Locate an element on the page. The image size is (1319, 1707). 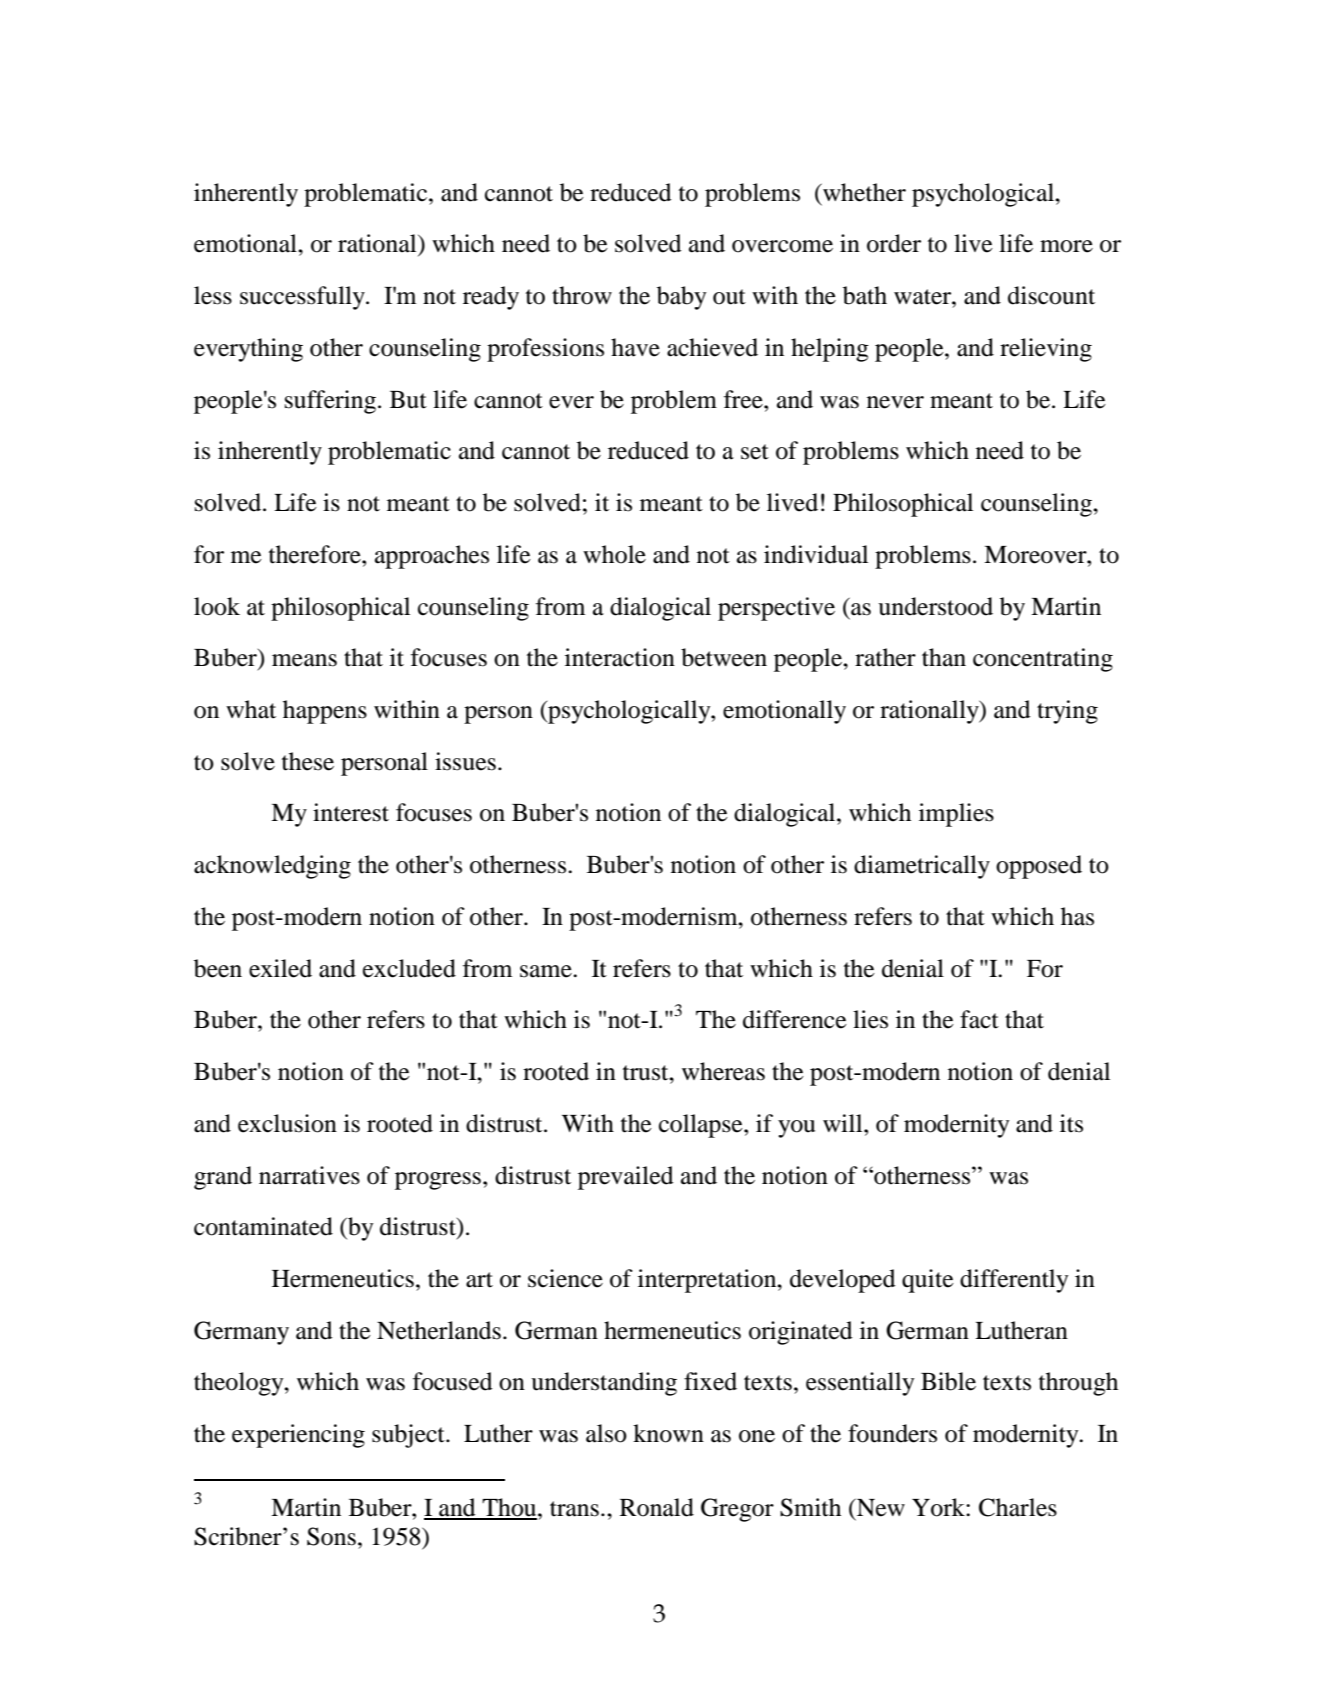
exclusion is located at coordinates (287, 1123).
